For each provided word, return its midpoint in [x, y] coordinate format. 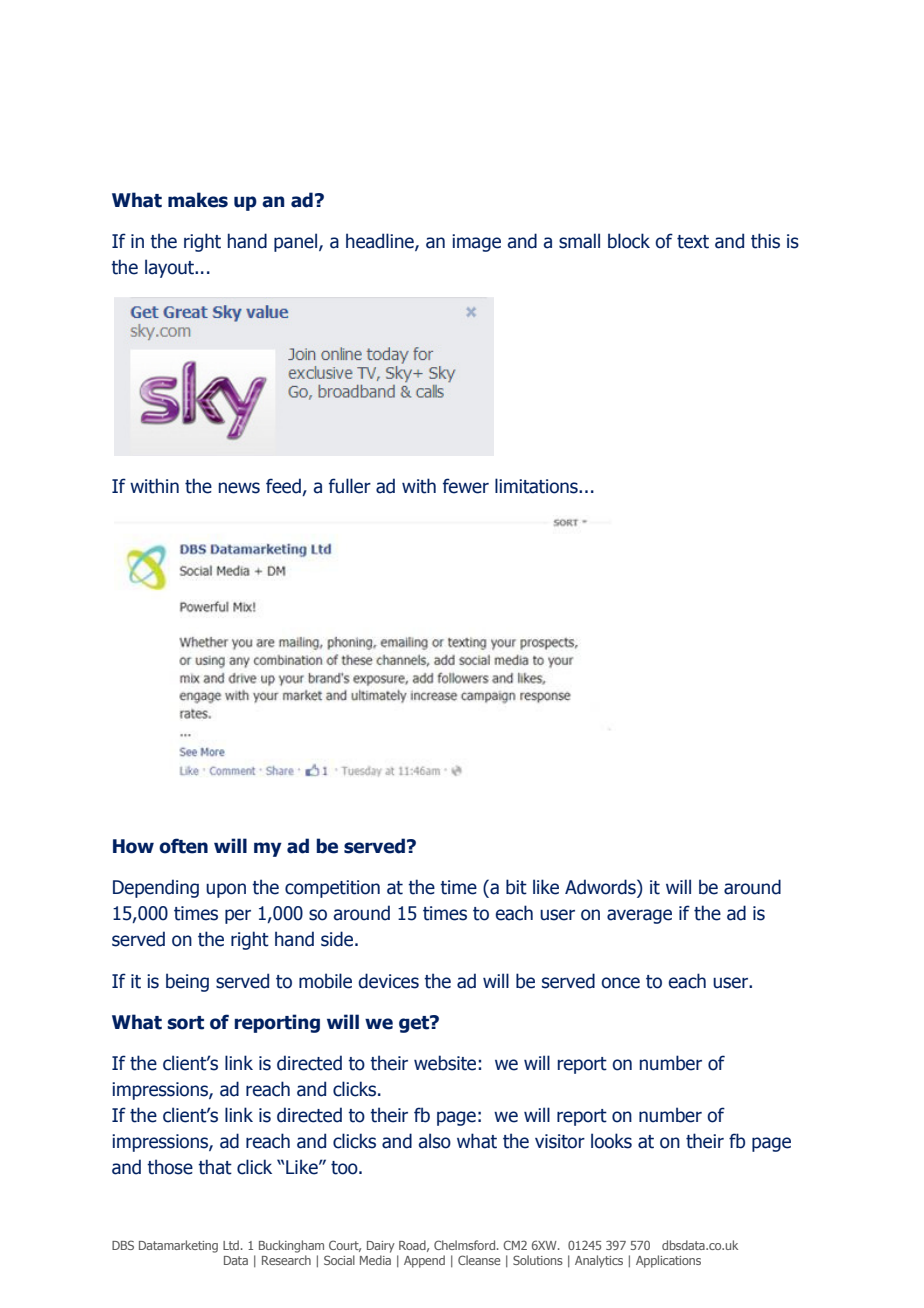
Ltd [231, 1245]
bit [516, 887]
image [476, 243]
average [639, 916]
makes [198, 200]
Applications [668, 1261]
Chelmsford [466, 1245]
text [693, 242]
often [183, 846]
